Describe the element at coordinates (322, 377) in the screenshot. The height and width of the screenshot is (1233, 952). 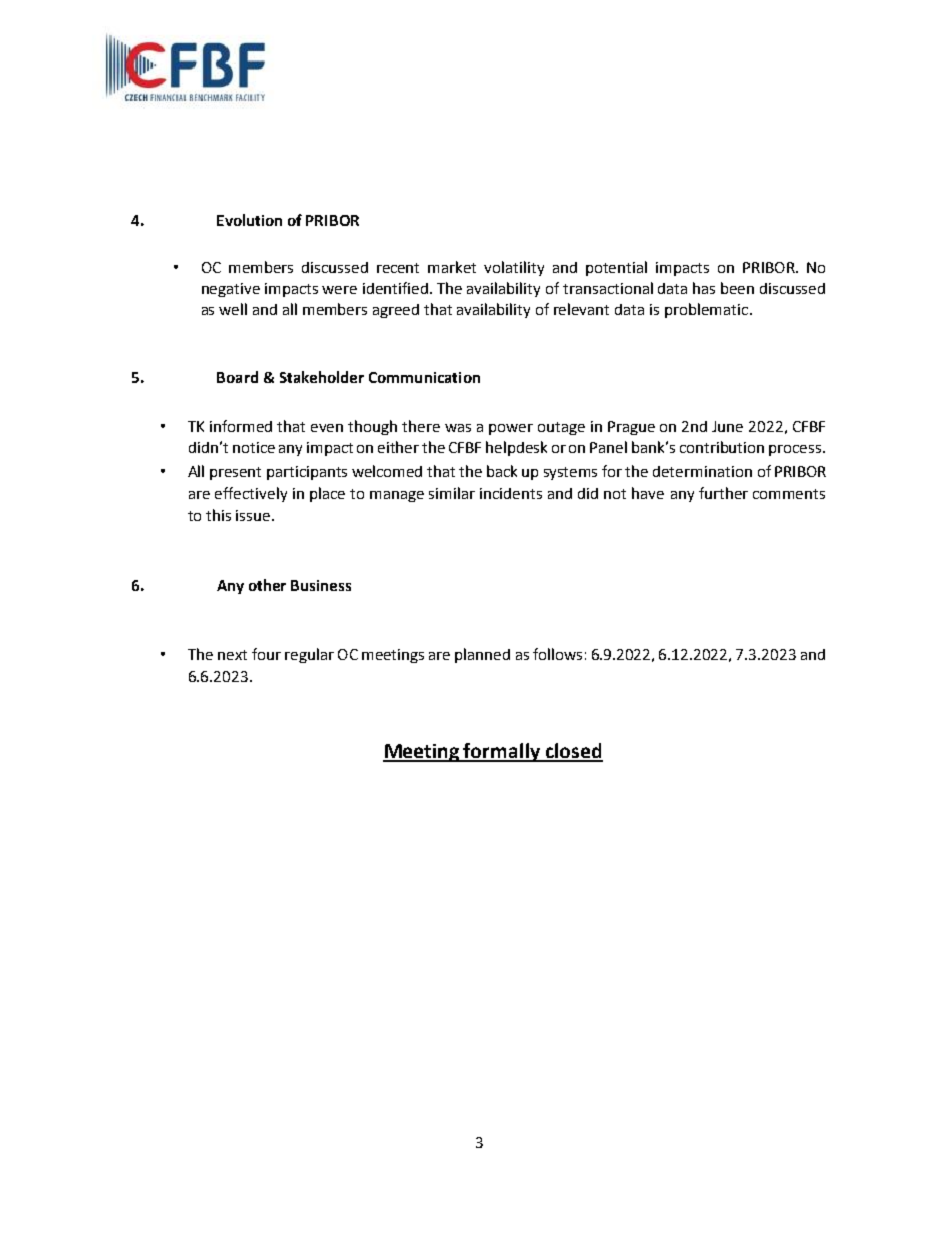
I see `Stakeholder` at that location.
